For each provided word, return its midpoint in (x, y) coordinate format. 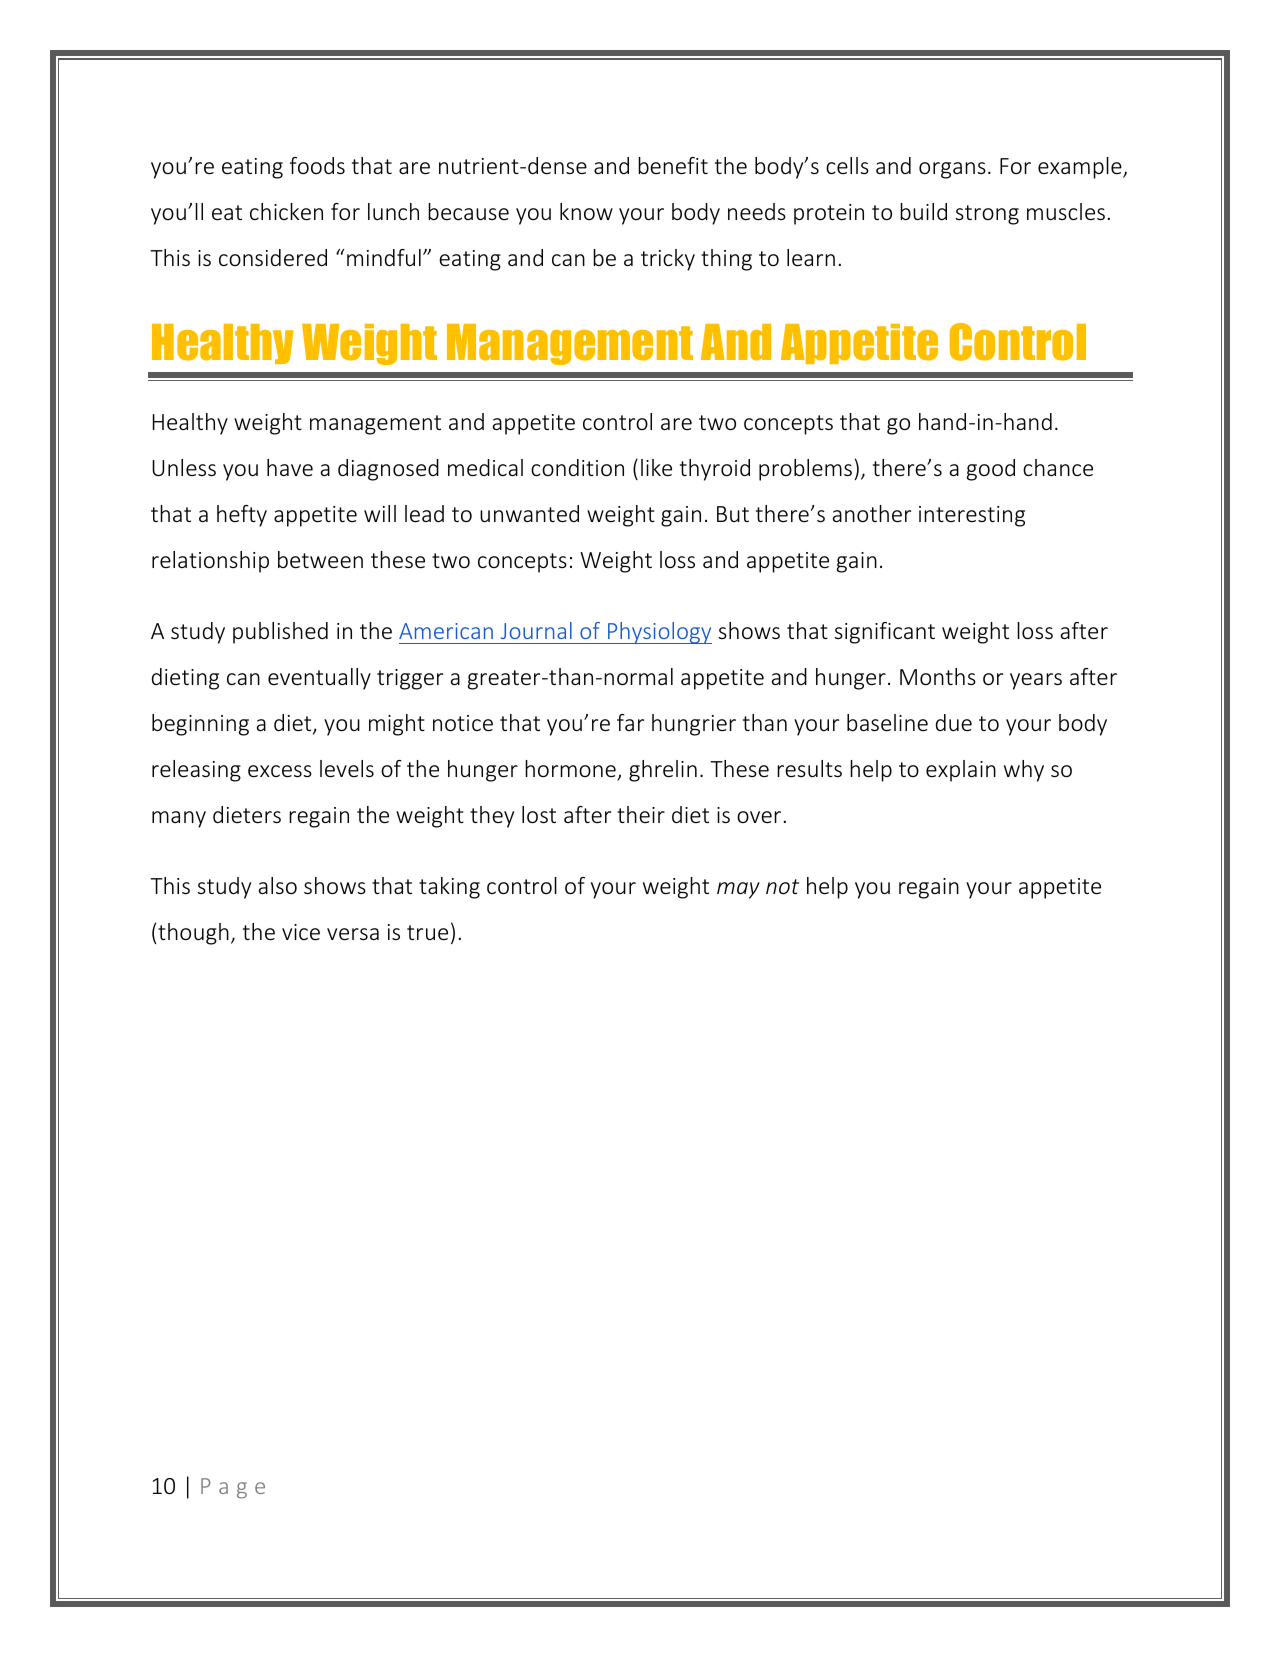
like (656, 467)
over (759, 817)
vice (301, 932)
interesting (972, 516)
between (320, 559)
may (738, 890)
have (290, 467)
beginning (200, 725)
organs (952, 170)
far (630, 722)
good (991, 470)
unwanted (529, 513)
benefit (673, 165)
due (954, 722)
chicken (286, 211)
